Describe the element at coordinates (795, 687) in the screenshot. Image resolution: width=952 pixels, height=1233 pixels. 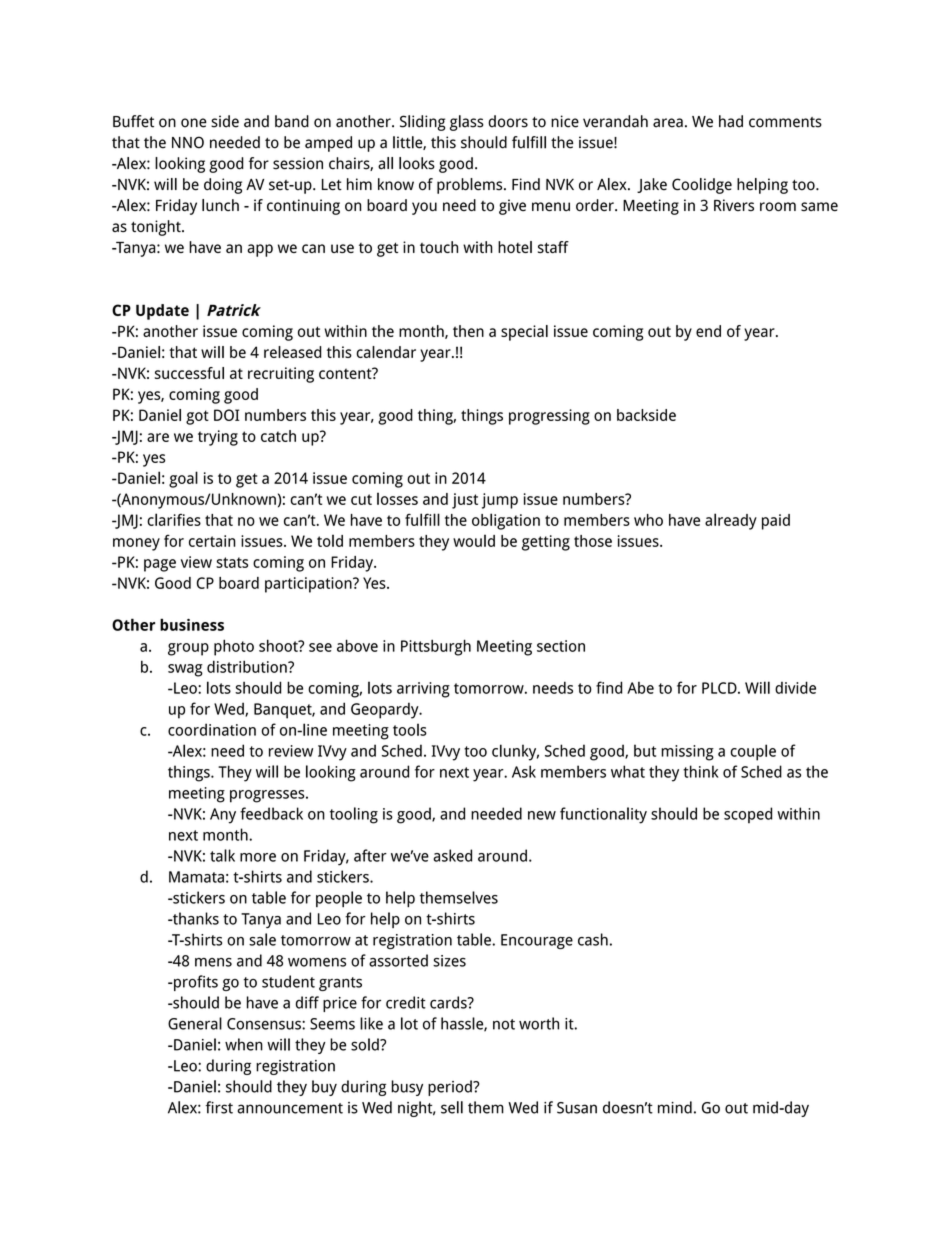
I see `divide` at that location.
